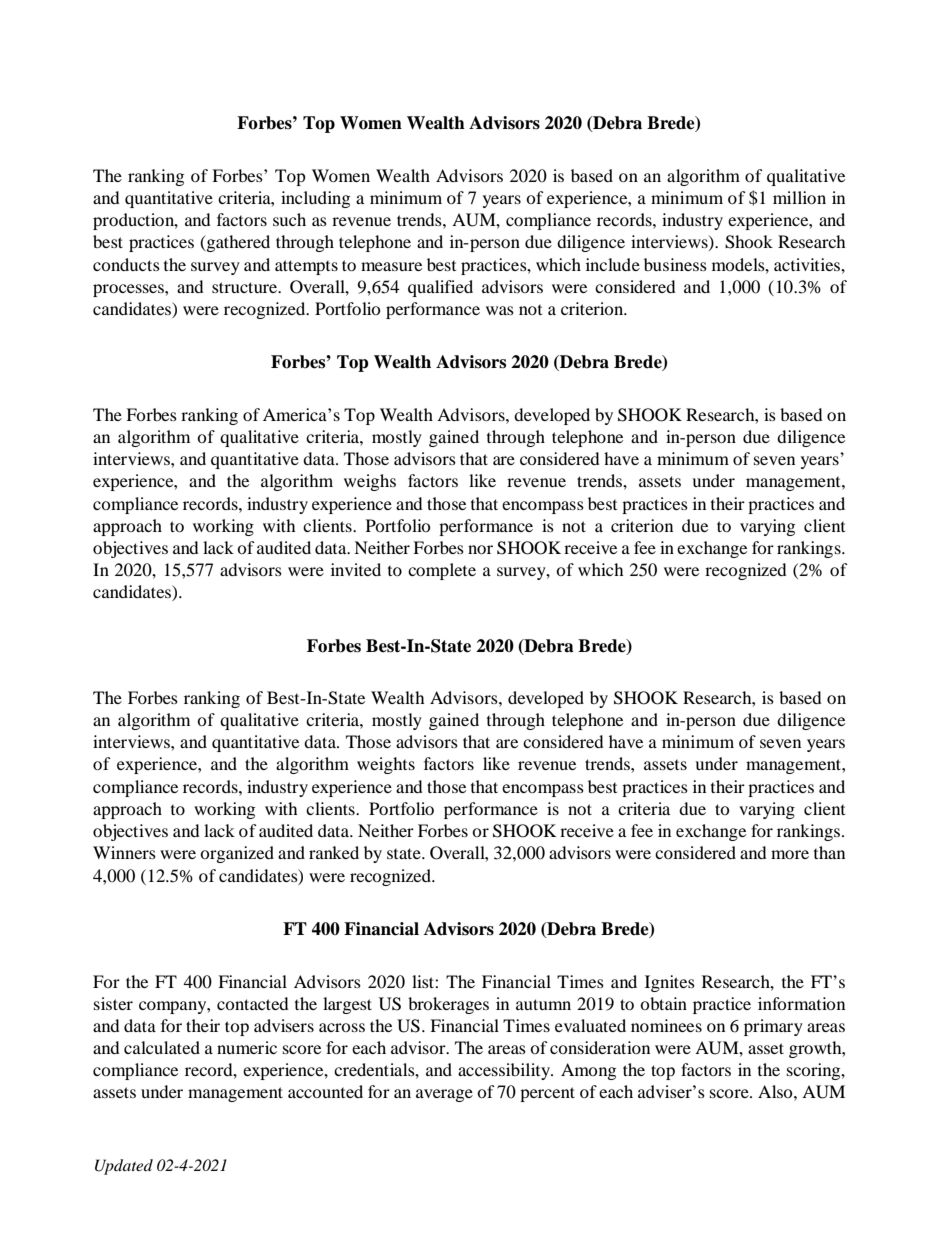 The width and height of the document is (952, 1233). Describe the element at coordinates (670, 983) in the document. I see `Ignites` at that location.
